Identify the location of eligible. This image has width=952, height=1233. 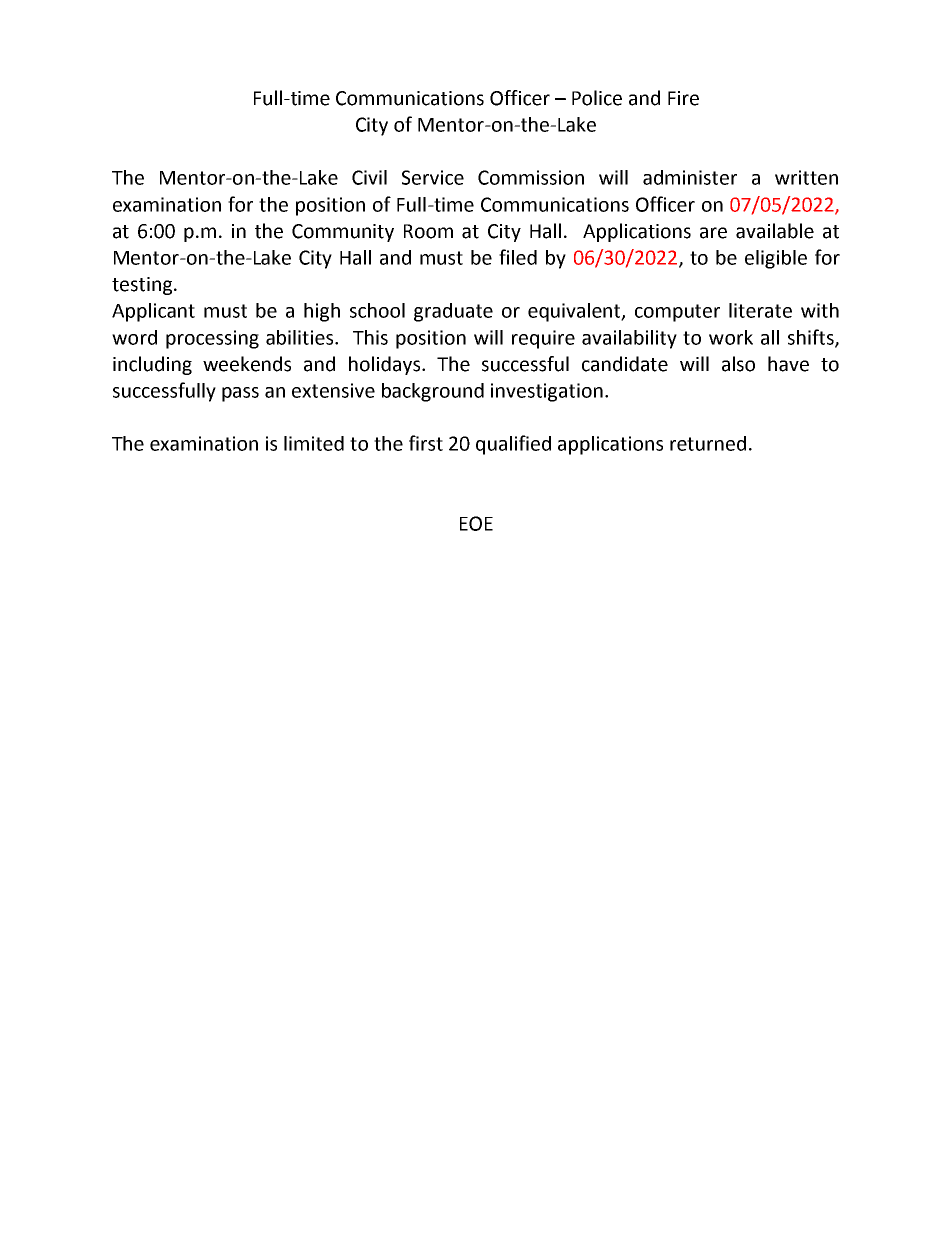
(776, 259).
